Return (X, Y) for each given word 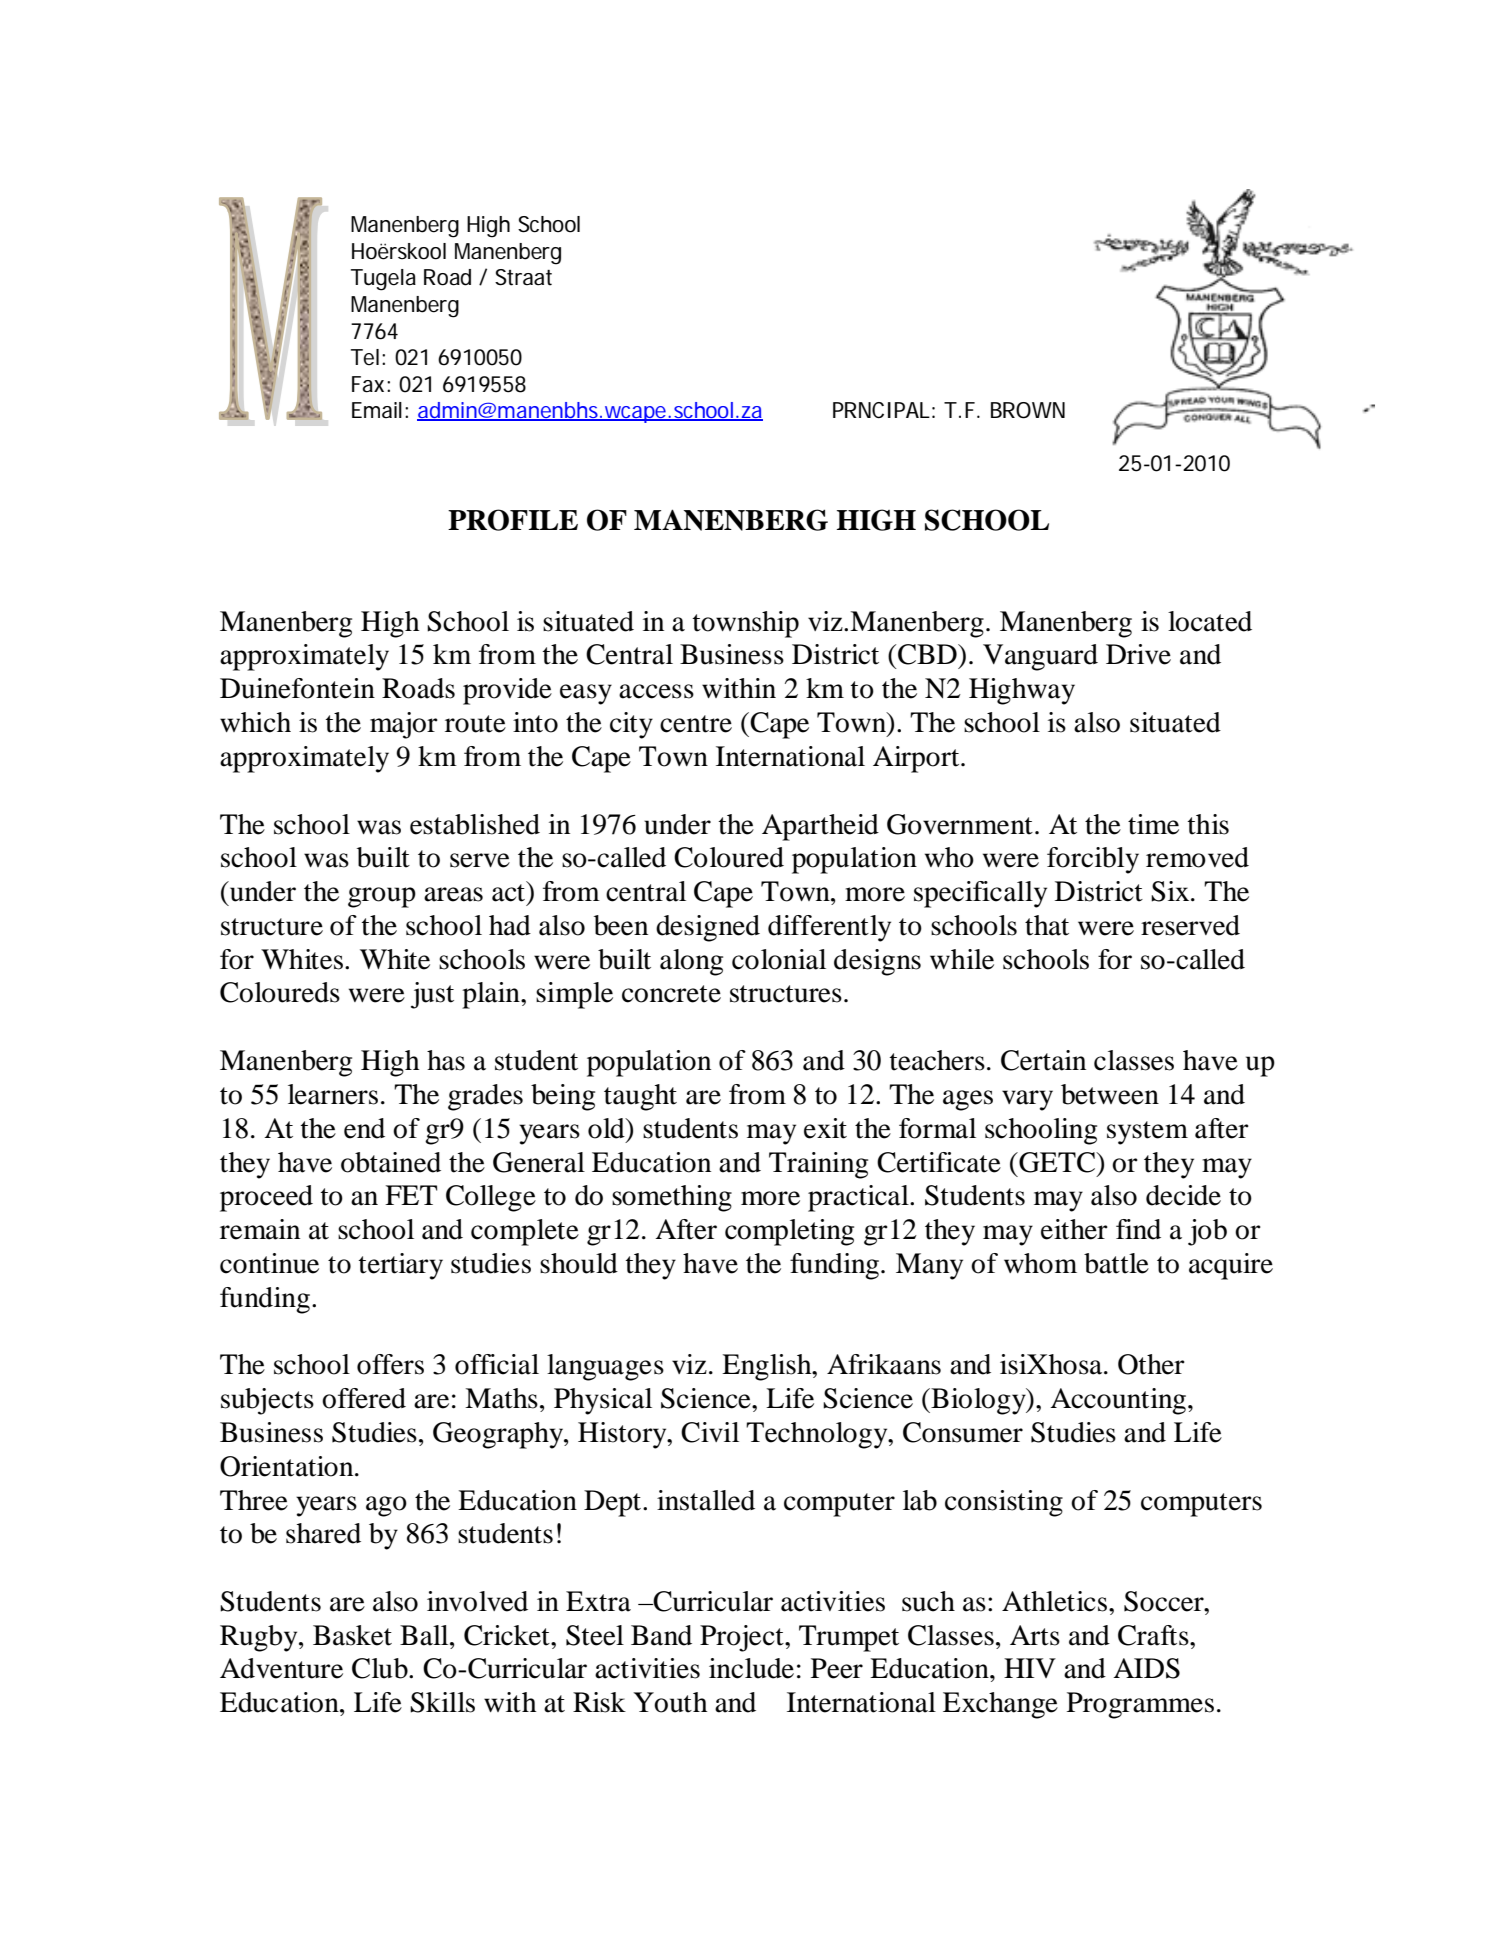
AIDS (1146, 1668)
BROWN (1028, 410)
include (751, 1668)
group (382, 897)
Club (381, 1668)
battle (1116, 1263)
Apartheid (820, 827)
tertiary (401, 1266)
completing (789, 1232)
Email (377, 410)
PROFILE (513, 520)
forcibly (1093, 860)
